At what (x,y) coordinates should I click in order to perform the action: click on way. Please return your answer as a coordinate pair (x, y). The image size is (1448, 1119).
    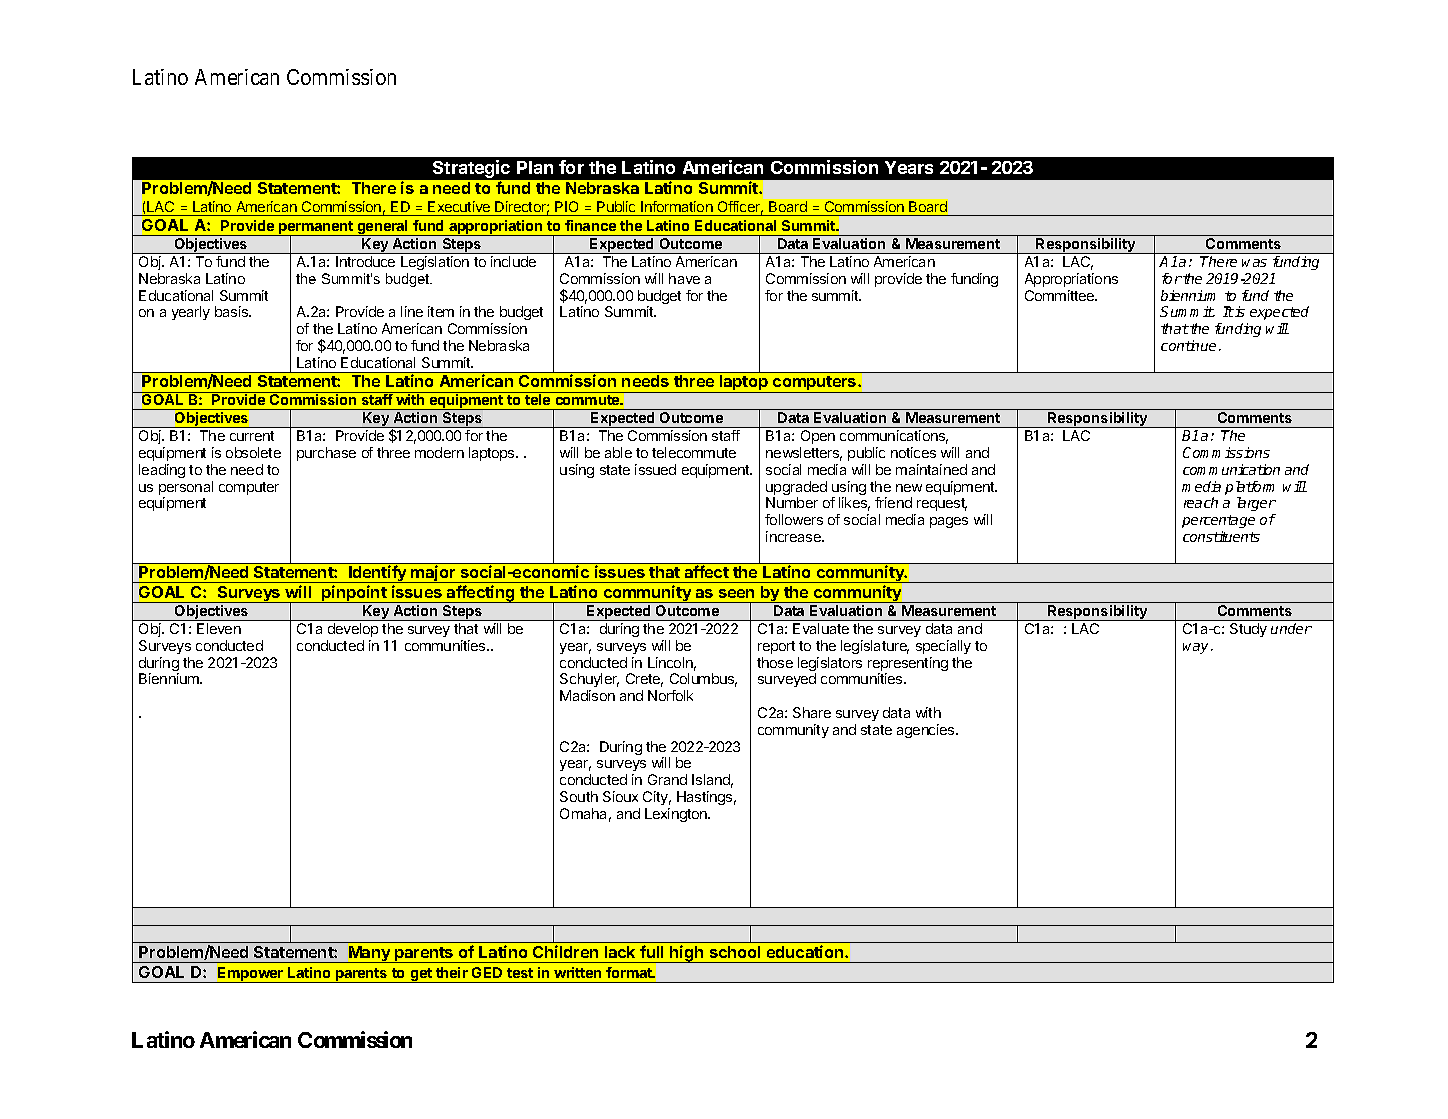
    Looking at the image, I should click on (1197, 648).
